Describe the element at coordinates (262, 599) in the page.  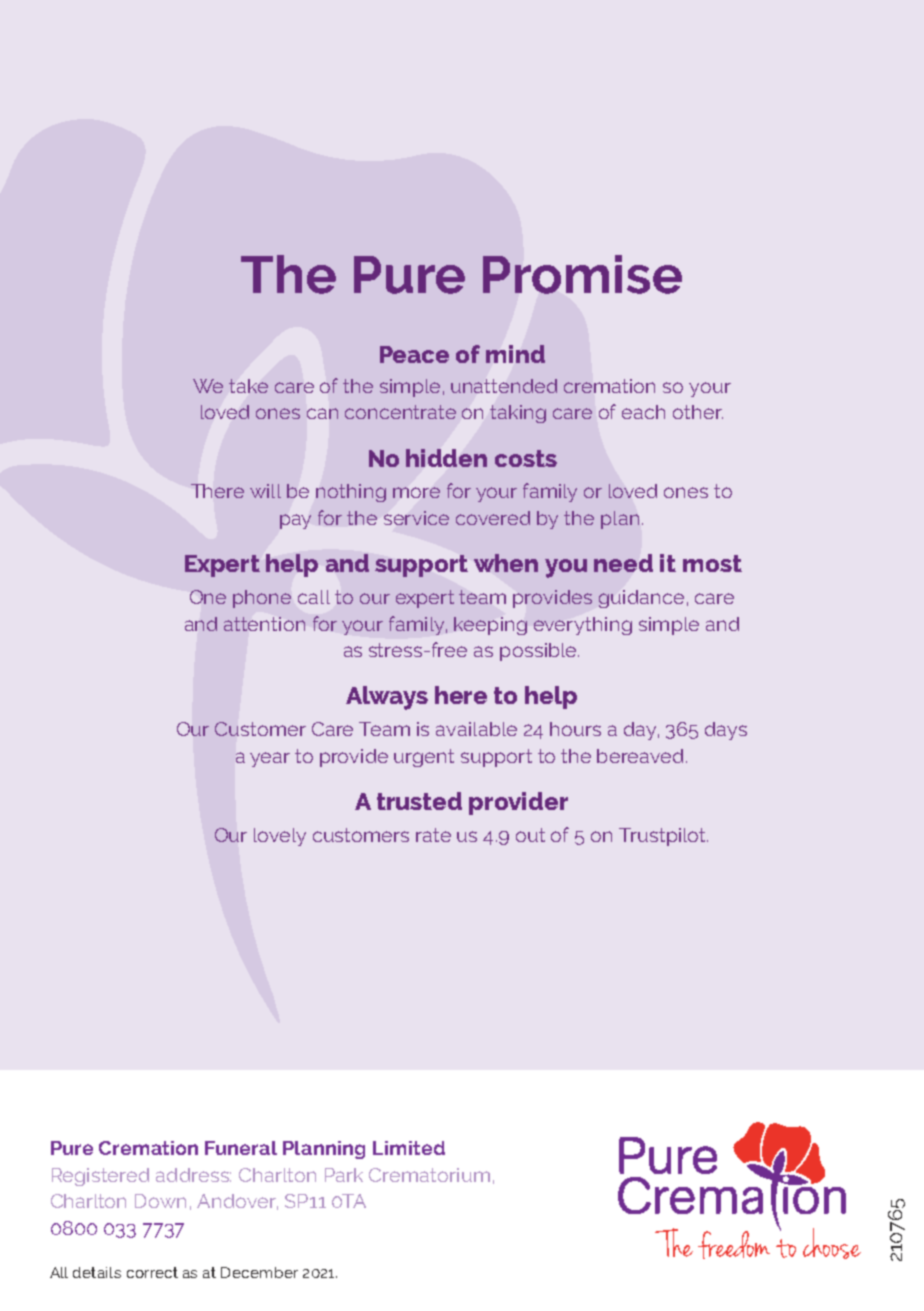
I see `phone` at that location.
